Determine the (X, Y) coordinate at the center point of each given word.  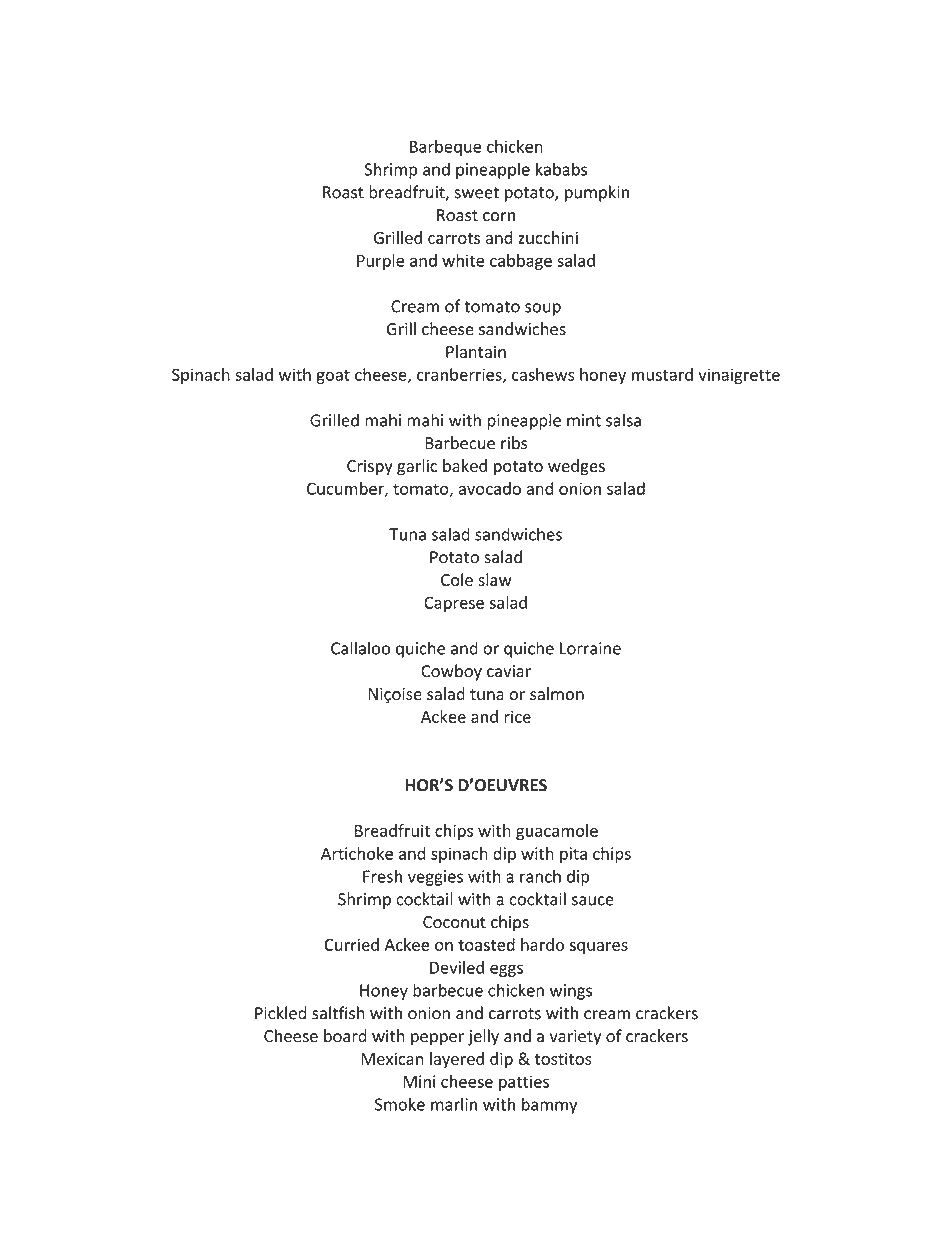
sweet (476, 193)
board (345, 1036)
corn (499, 217)
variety (575, 1038)
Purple (380, 262)
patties (524, 1083)
